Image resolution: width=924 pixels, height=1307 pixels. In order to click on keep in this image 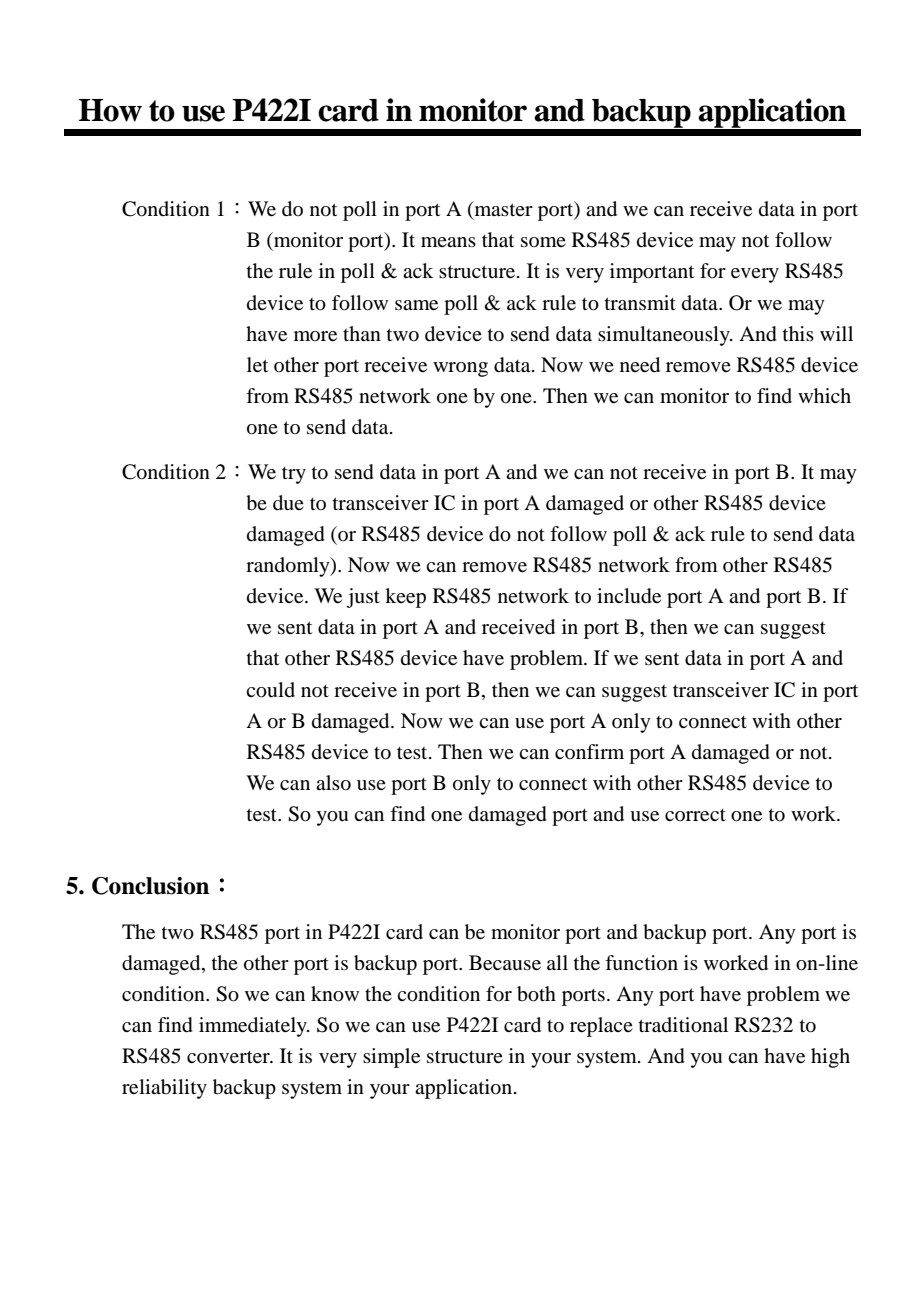, I will do `click(405, 598)`.
